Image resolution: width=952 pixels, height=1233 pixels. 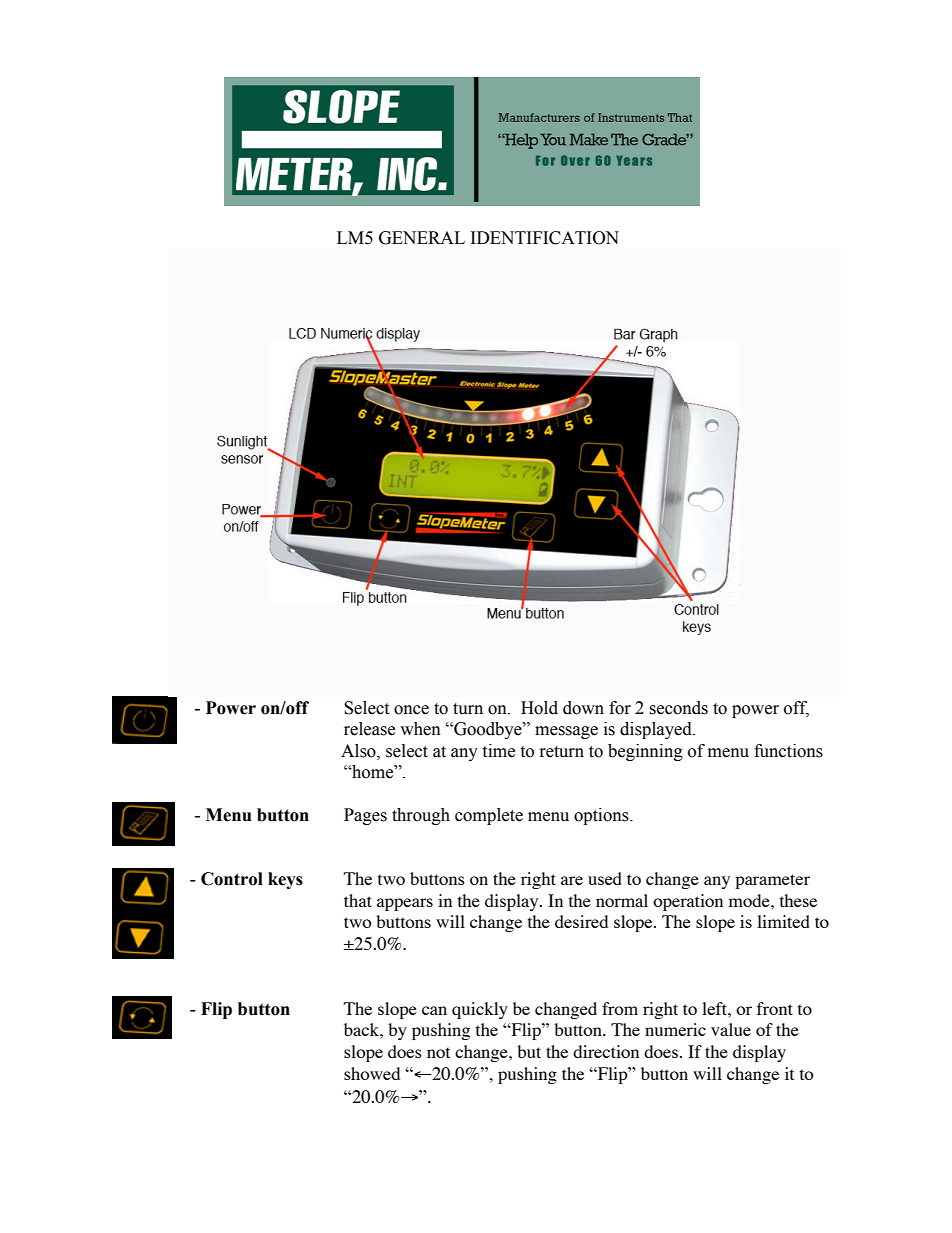 I want to click on once, so click(x=411, y=710).
